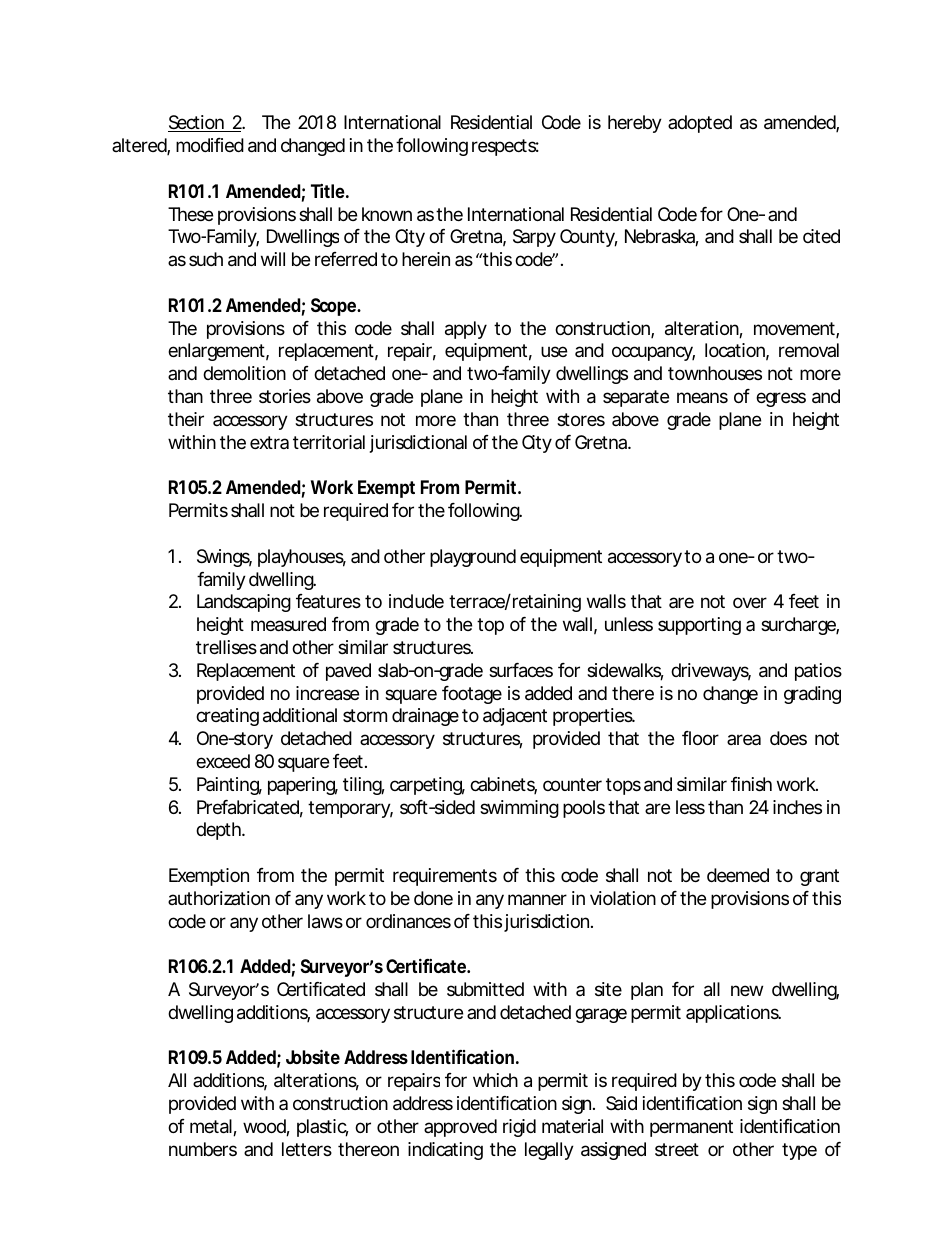  I want to click on surfaces, so click(521, 670).
